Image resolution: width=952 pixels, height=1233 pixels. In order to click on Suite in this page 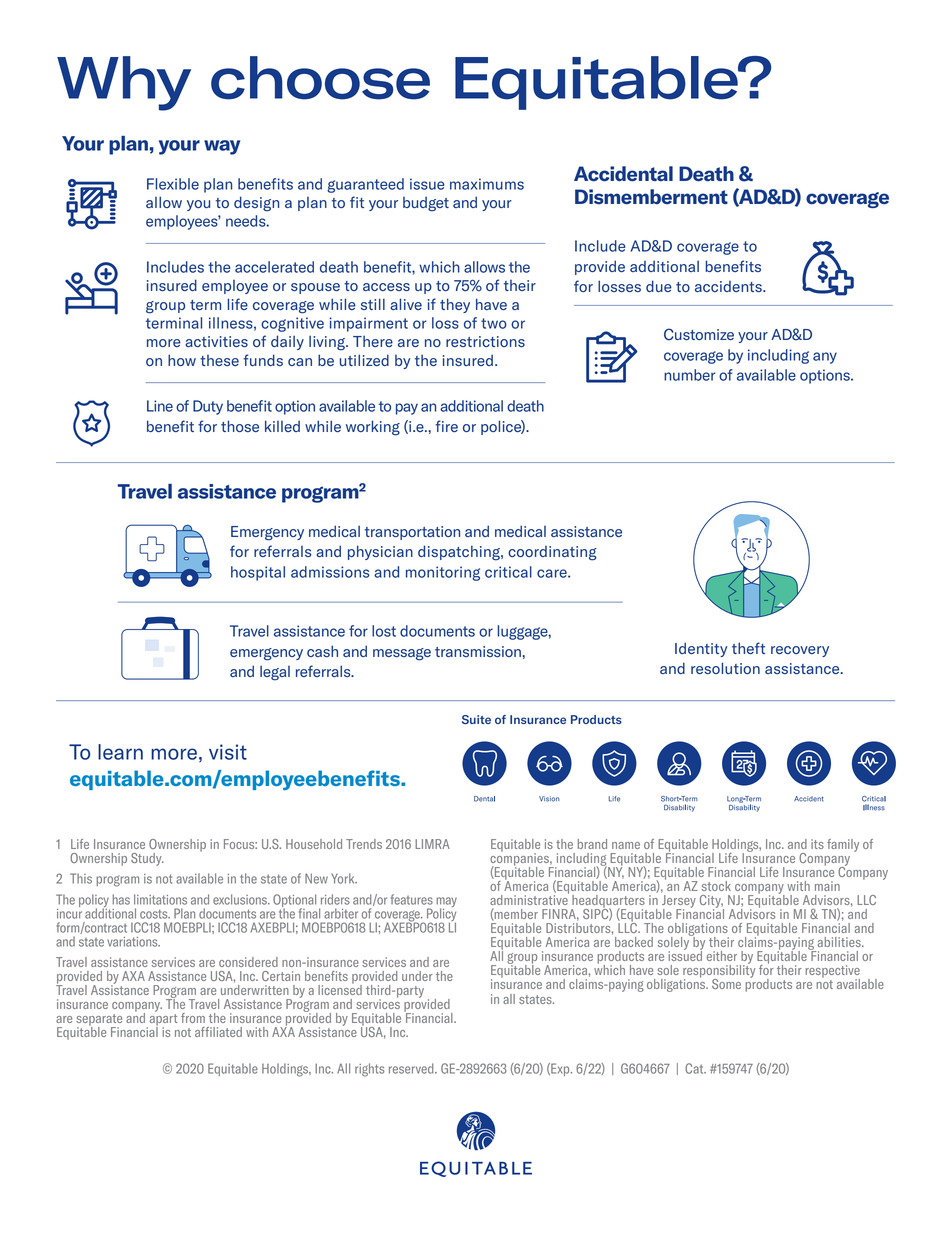, I will do `click(476, 719)`.
